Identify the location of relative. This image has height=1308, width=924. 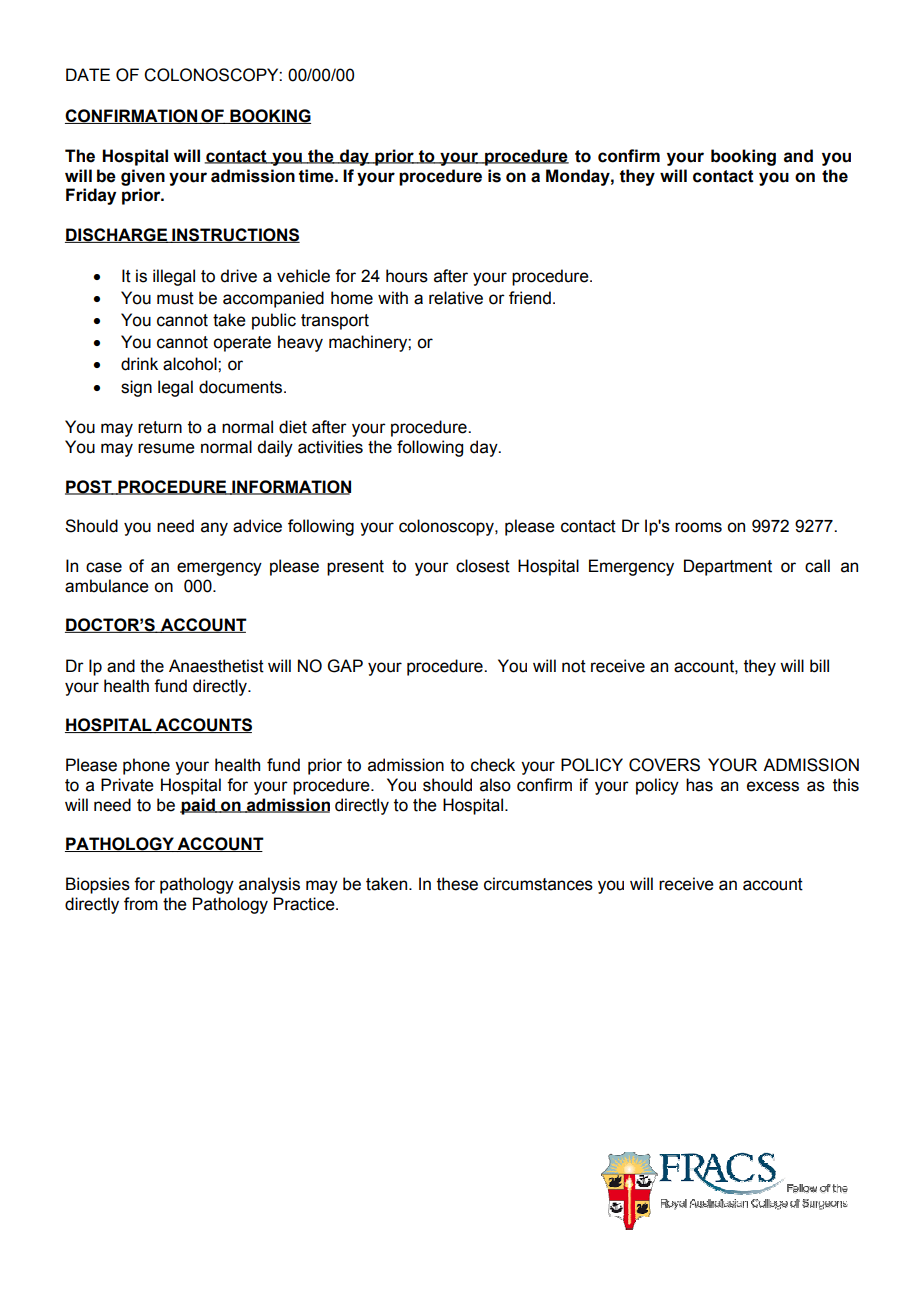
(456, 298).
